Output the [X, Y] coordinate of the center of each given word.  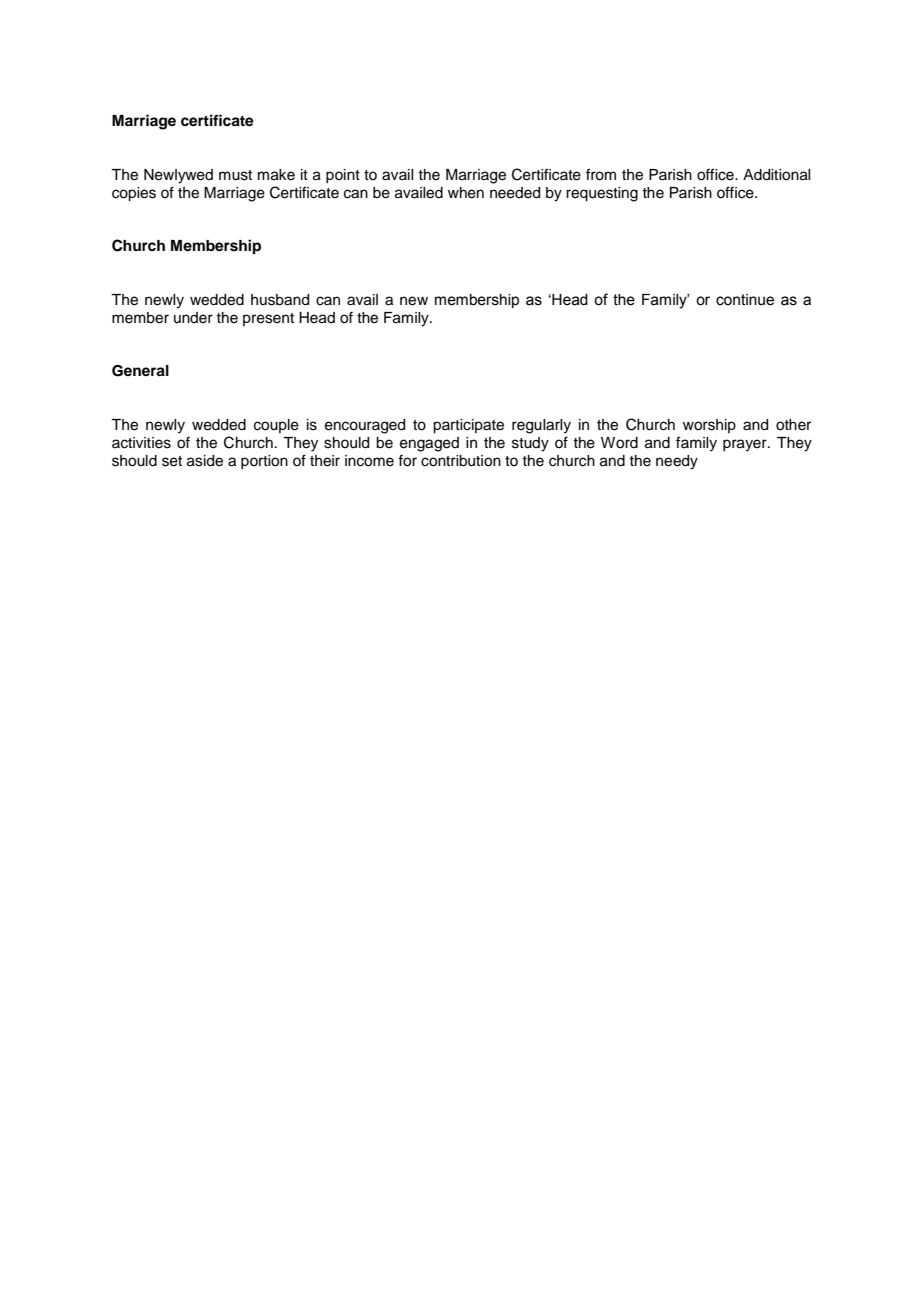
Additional [776, 175]
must [235, 175]
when [466, 193]
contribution [461, 461]
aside [205, 461]
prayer [746, 445]
